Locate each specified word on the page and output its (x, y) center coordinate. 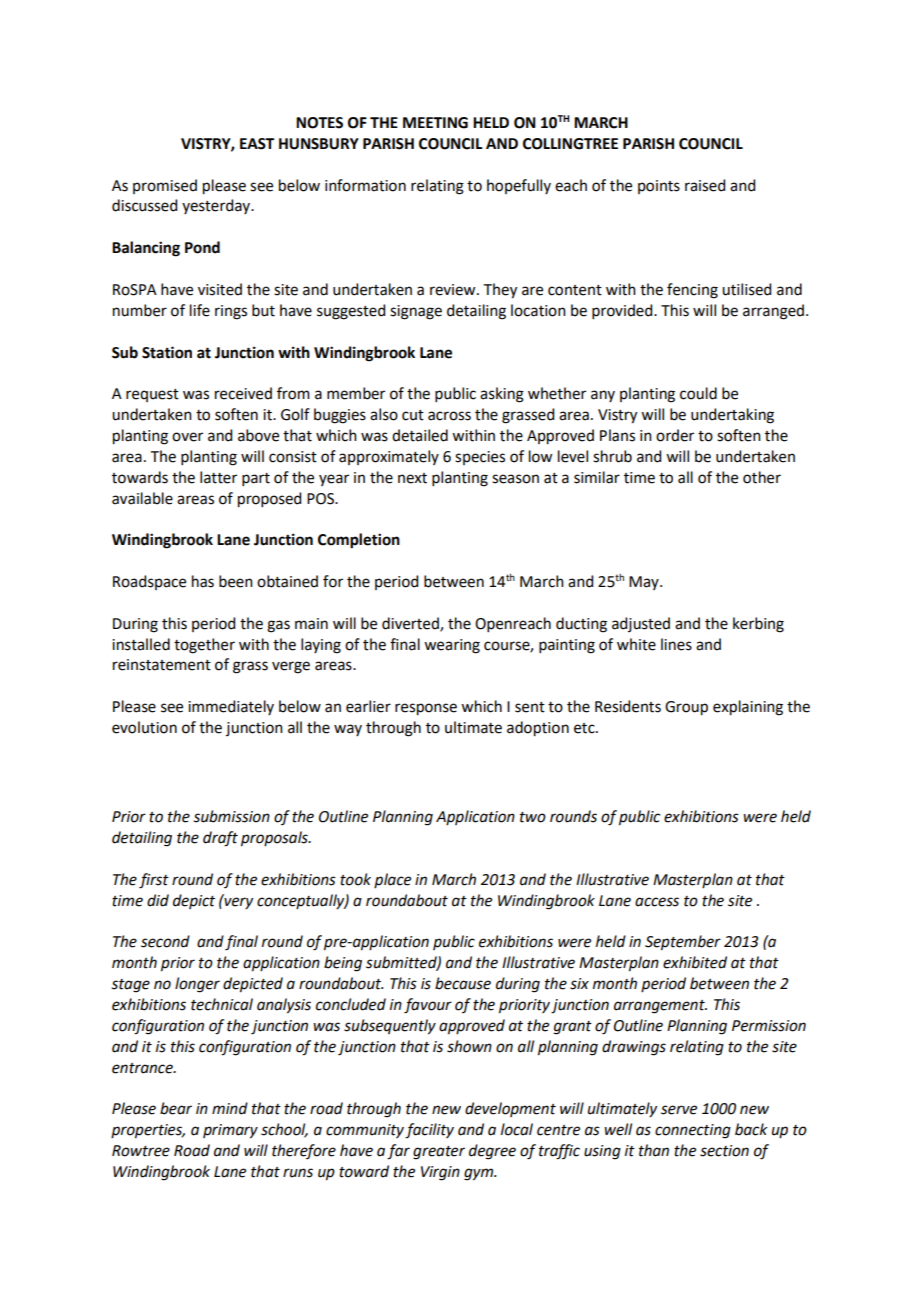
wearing (452, 646)
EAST (257, 144)
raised (705, 185)
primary (230, 1131)
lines (676, 644)
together (204, 646)
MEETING (435, 123)
